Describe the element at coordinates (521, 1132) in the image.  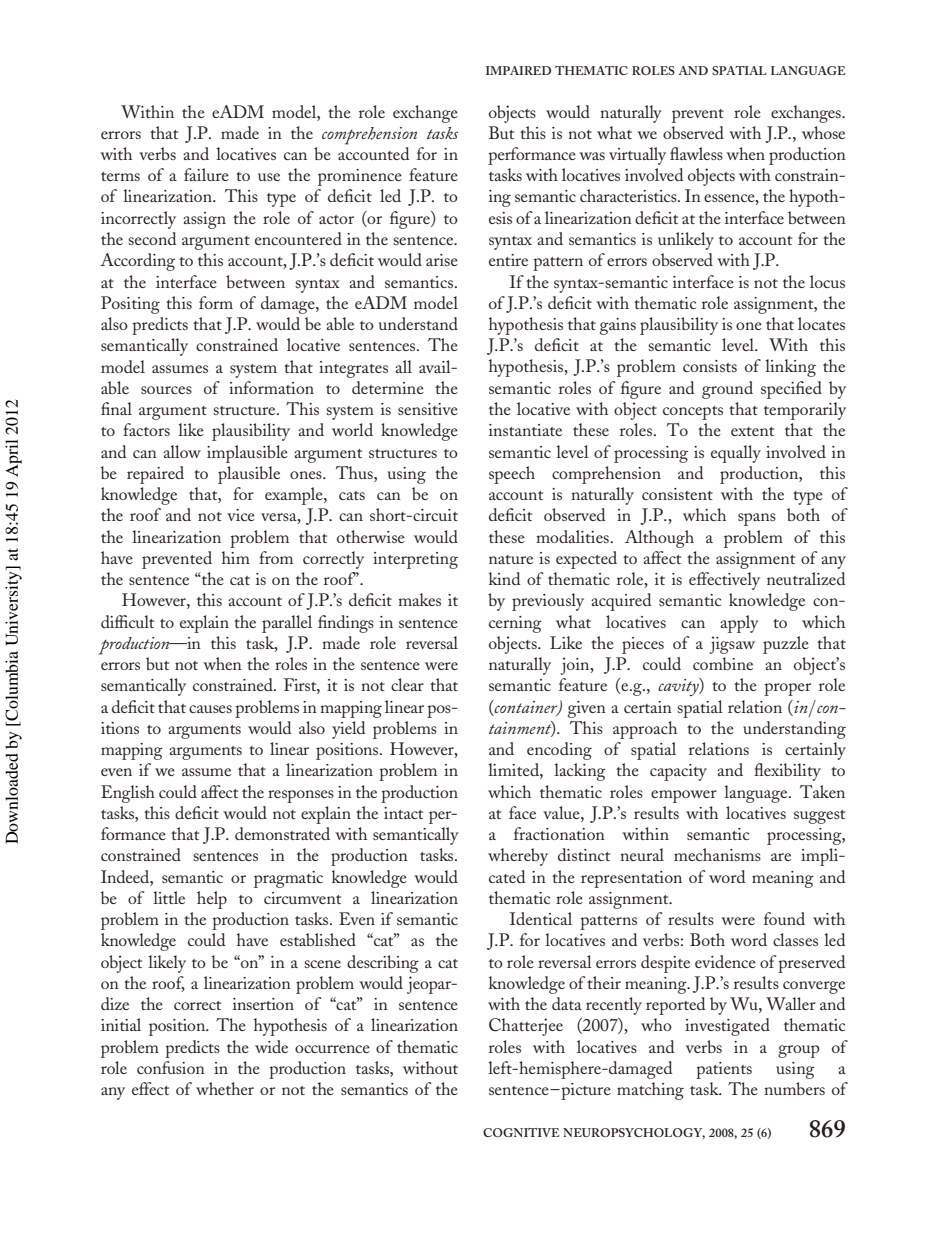
I see `COGNITIVE` at that location.
